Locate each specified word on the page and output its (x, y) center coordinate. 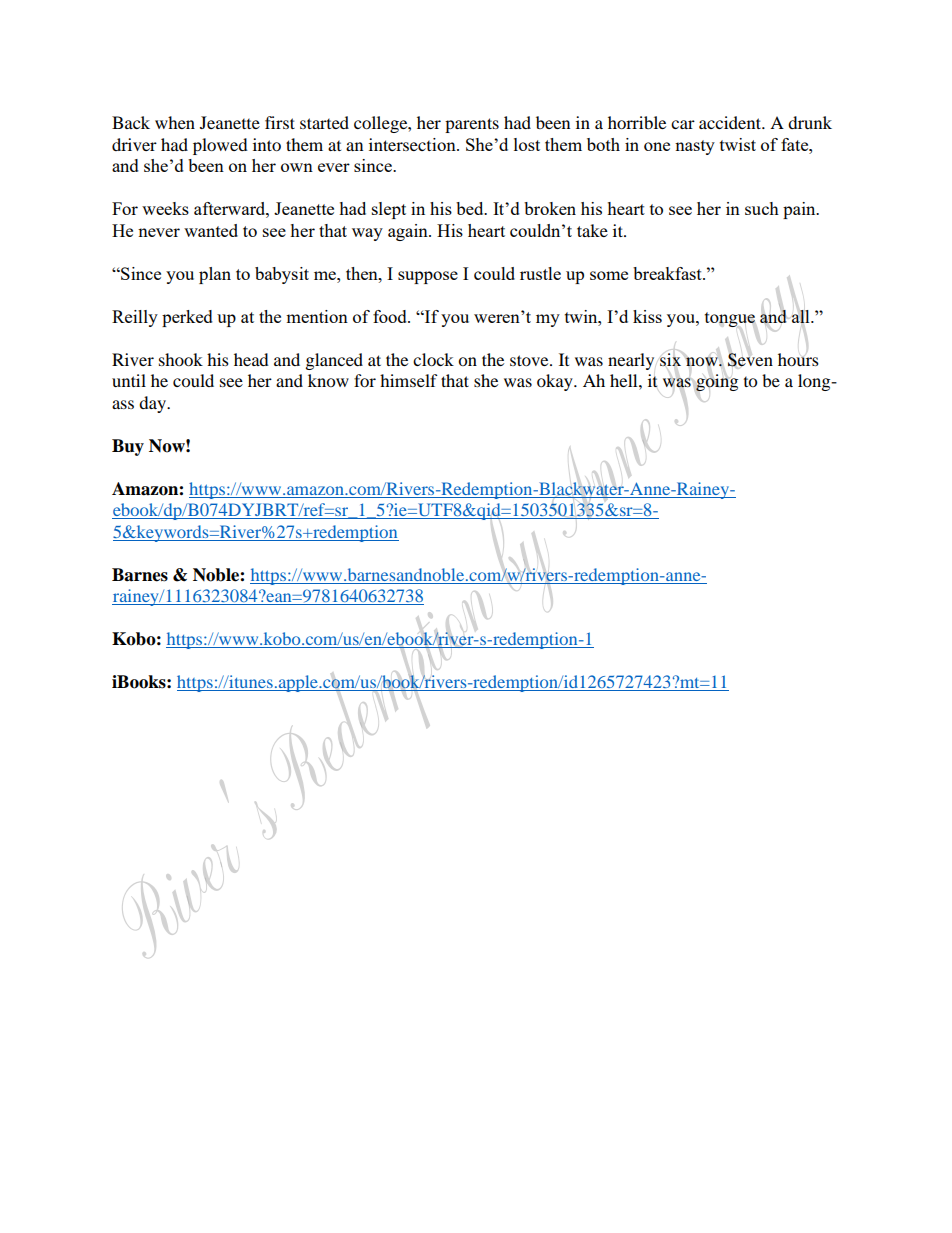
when (175, 122)
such (762, 208)
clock (433, 359)
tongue (730, 319)
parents (472, 125)
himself (409, 380)
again (409, 232)
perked (187, 318)
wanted (211, 230)
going (717, 382)
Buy (128, 447)
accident (731, 122)
